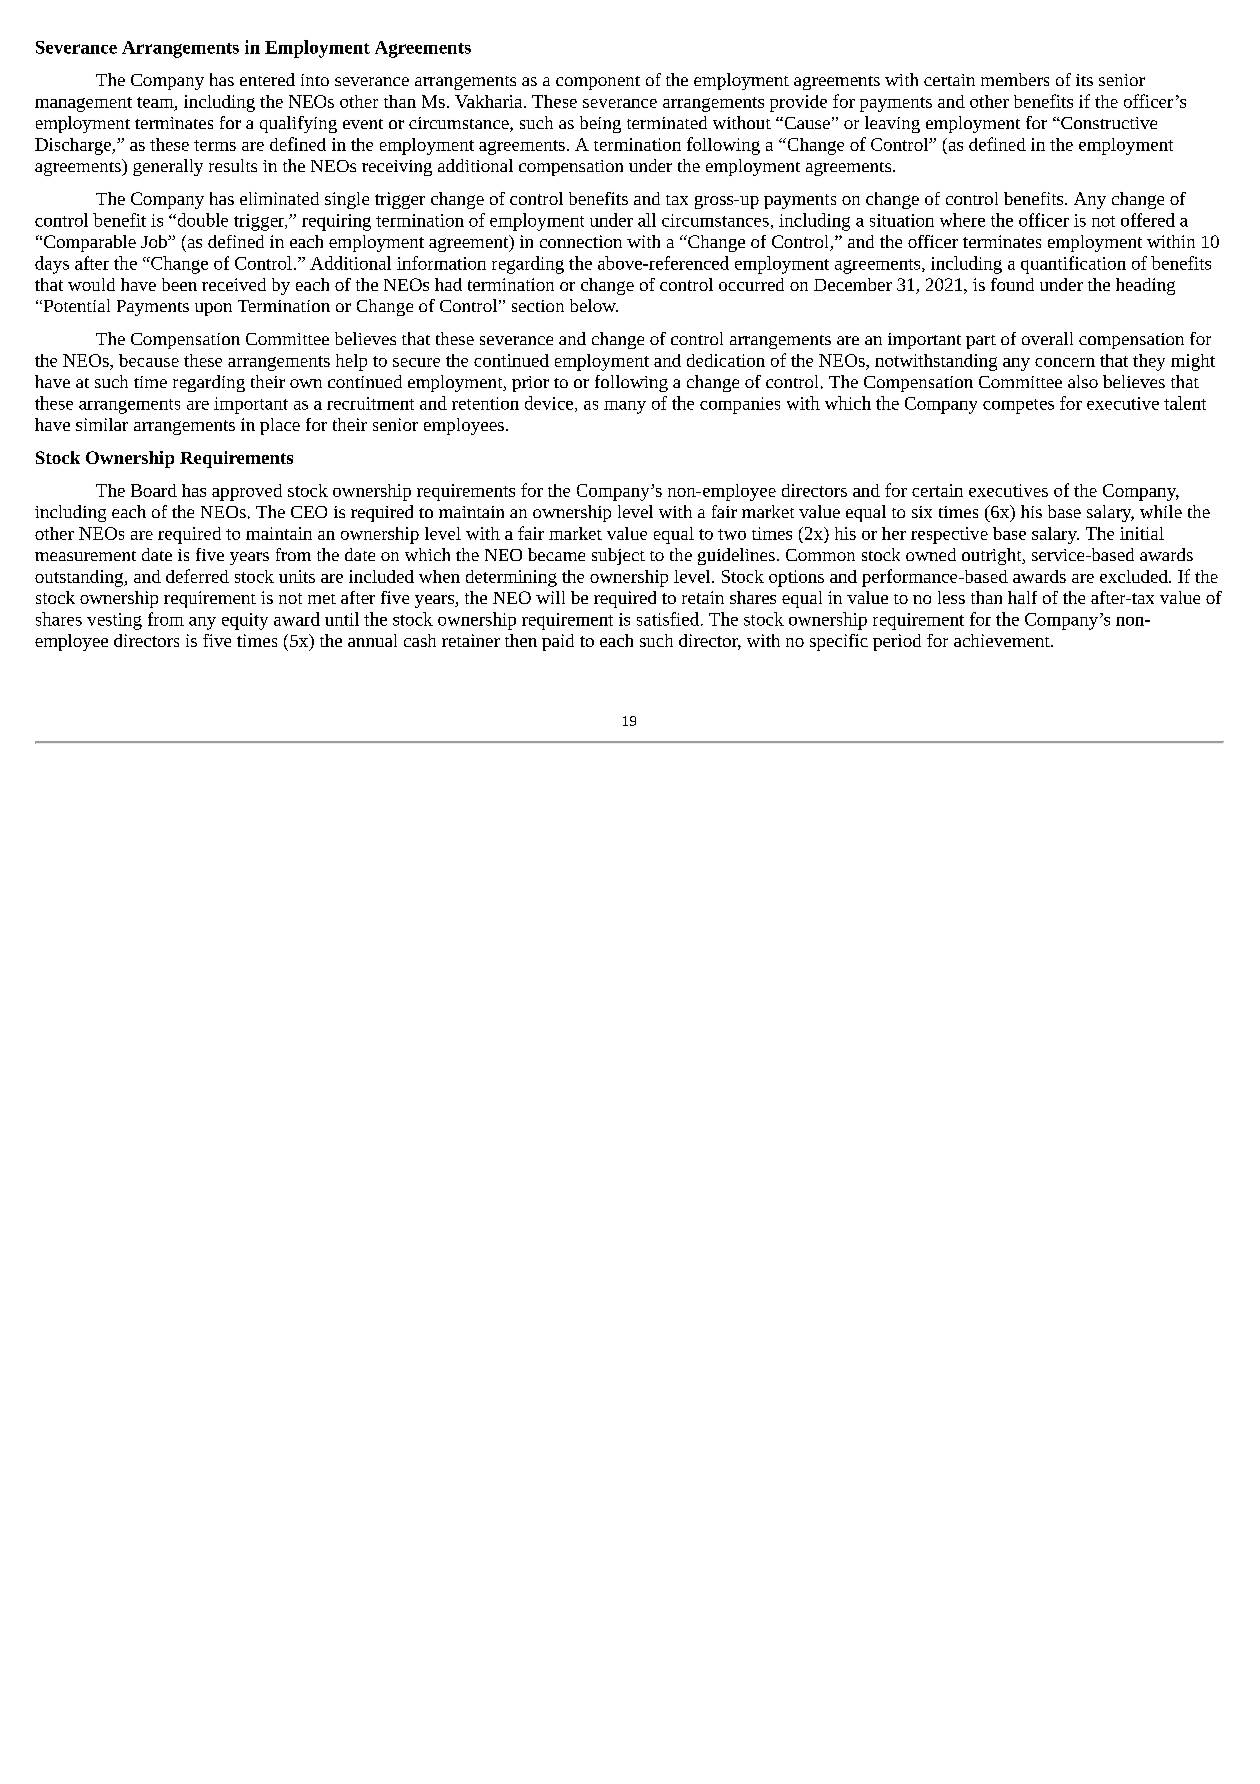  What do you see at coordinates (625, 407) in the screenshot?
I see `many` at bounding box center [625, 407].
